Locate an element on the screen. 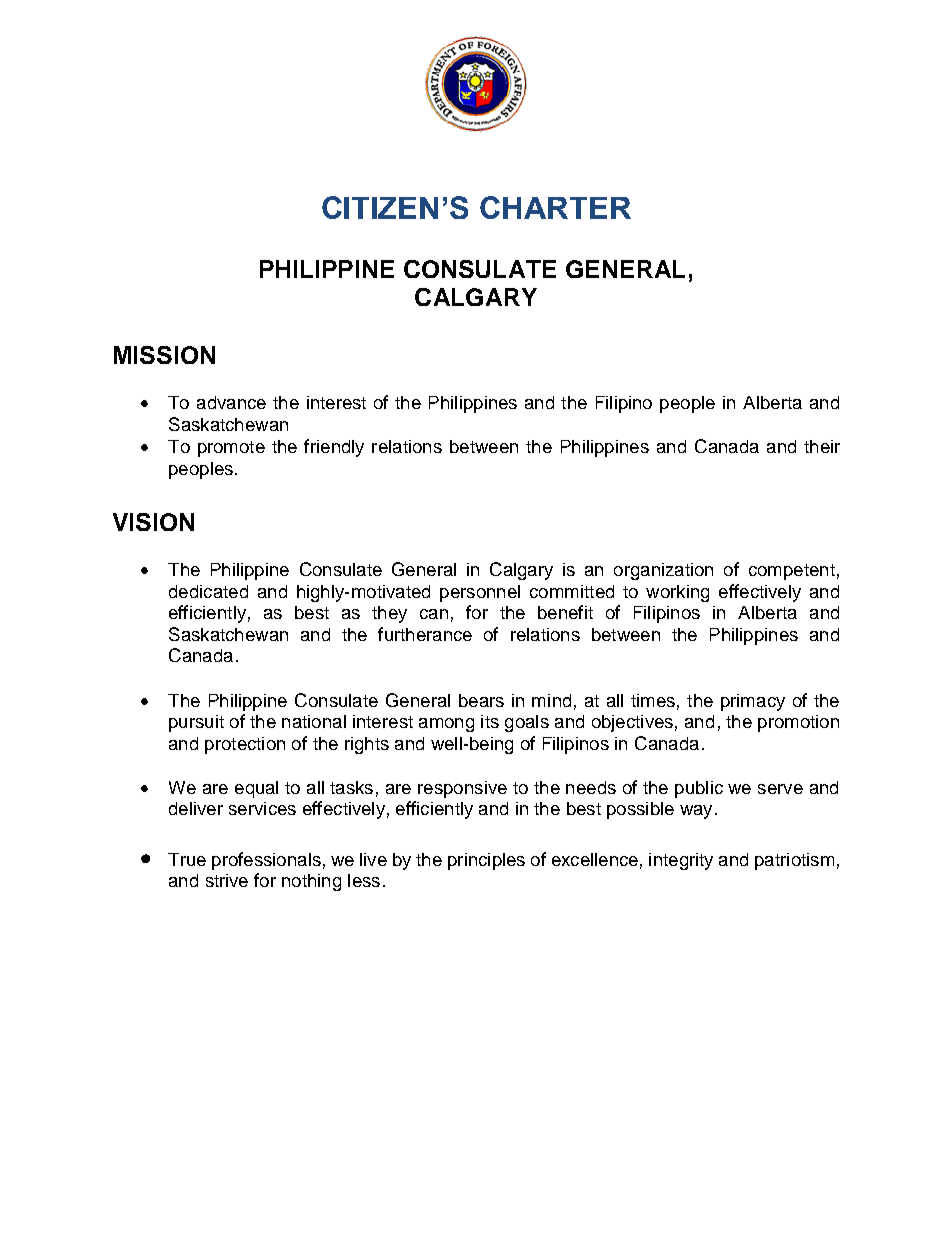 This screenshot has height=1233, width=952. competent is located at coordinates (792, 572).
